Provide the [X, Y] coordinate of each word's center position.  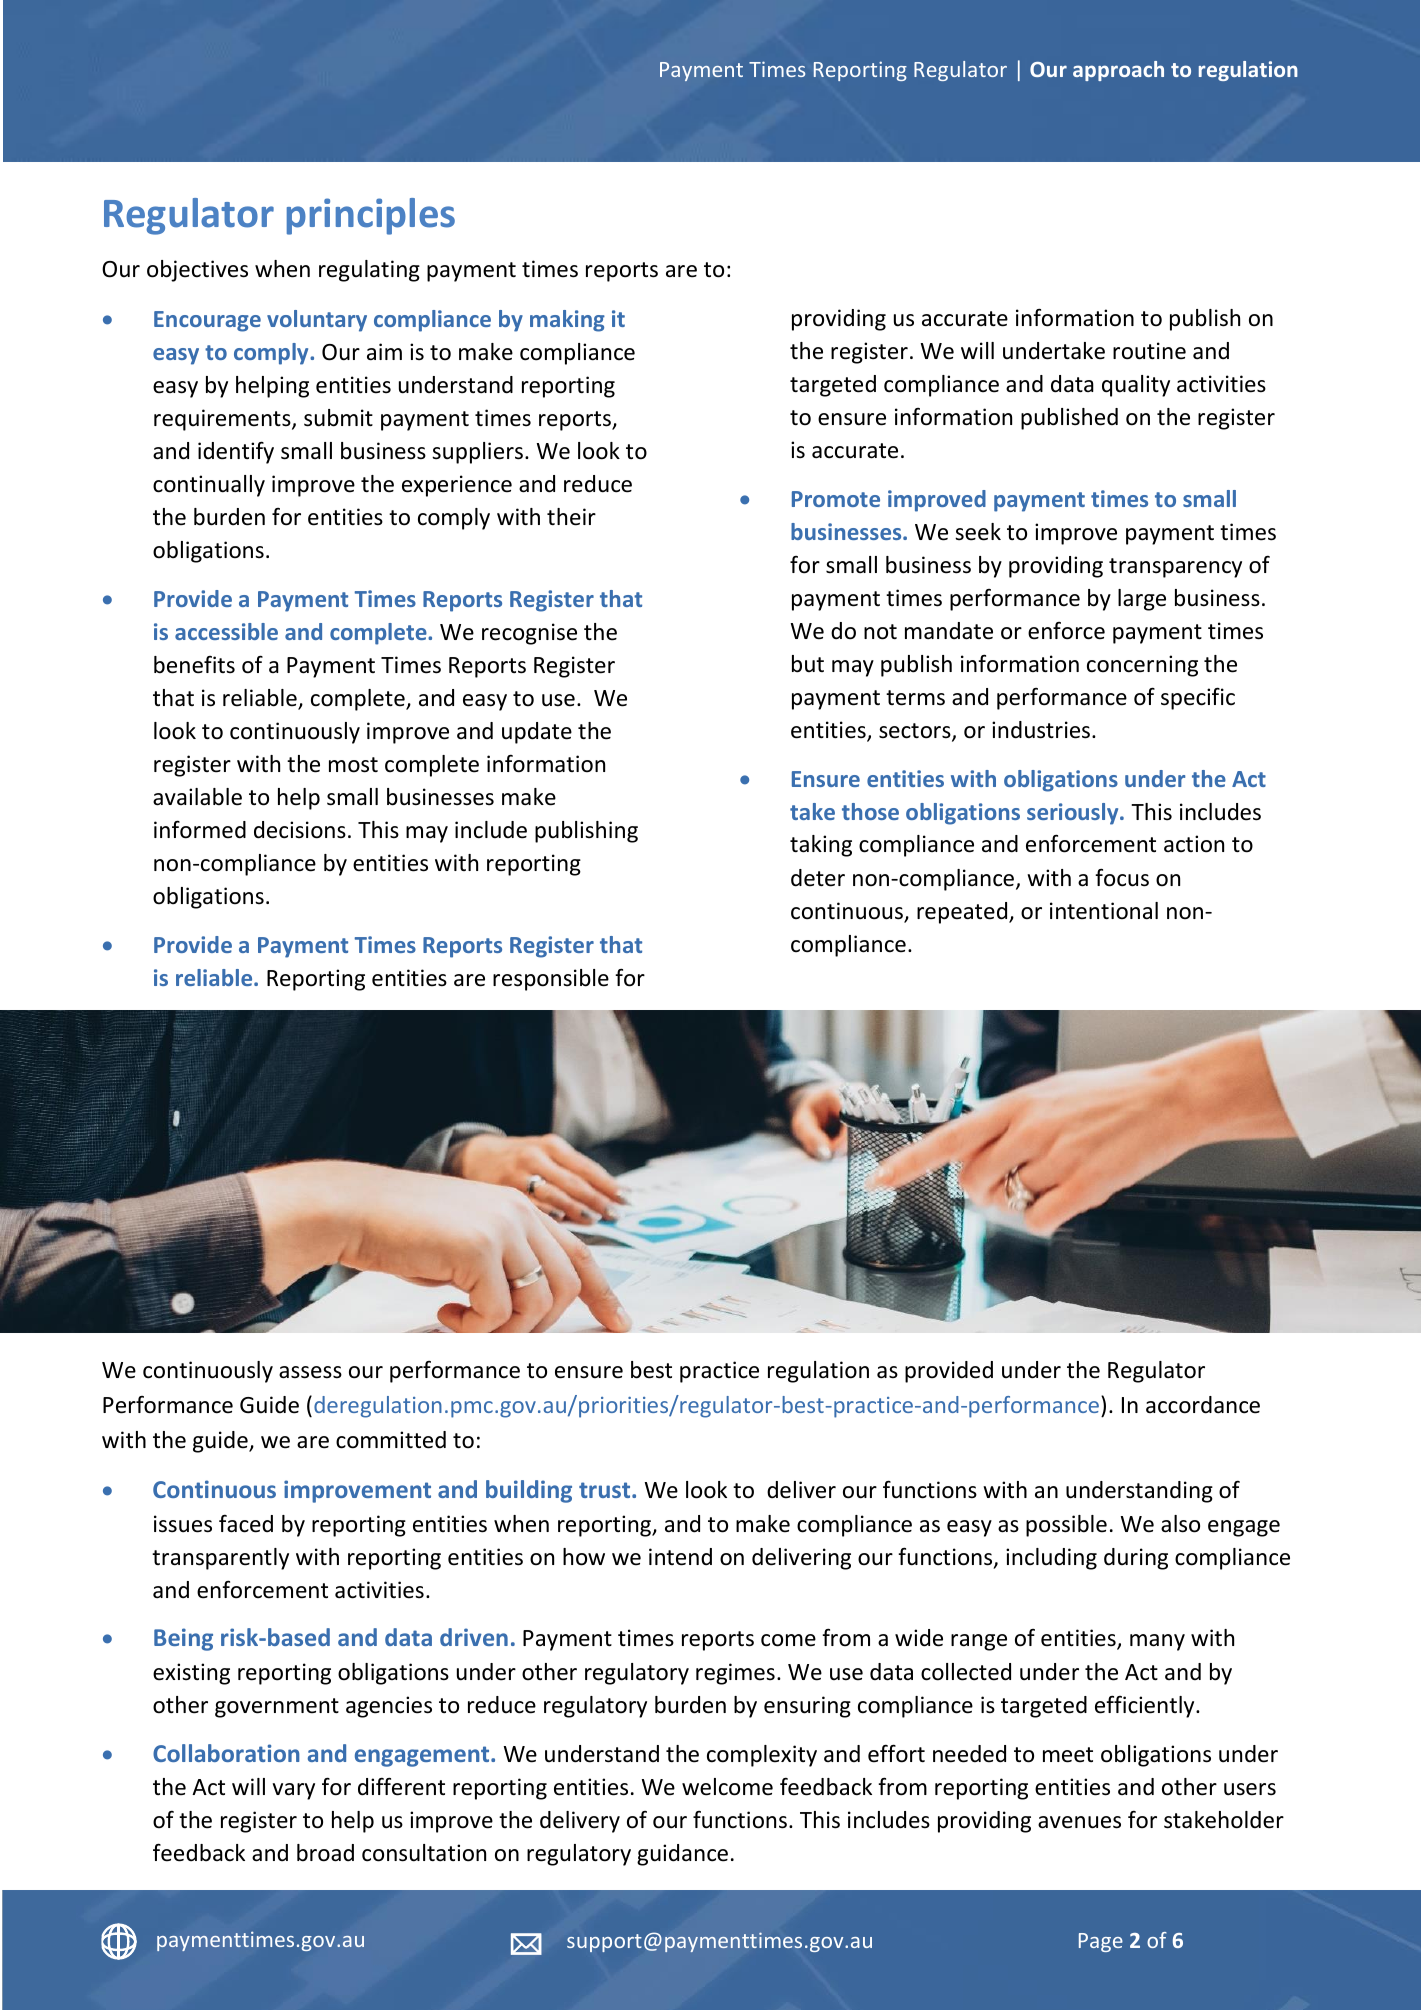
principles [371, 216]
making [567, 321]
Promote [836, 499]
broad [325, 1853]
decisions [300, 830]
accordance [1203, 1405]
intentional [1104, 911]
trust [606, 1490]
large [1142, 600]
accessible [226, 631]
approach [1118, 71]
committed [391, 1440]
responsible [551, 980]
